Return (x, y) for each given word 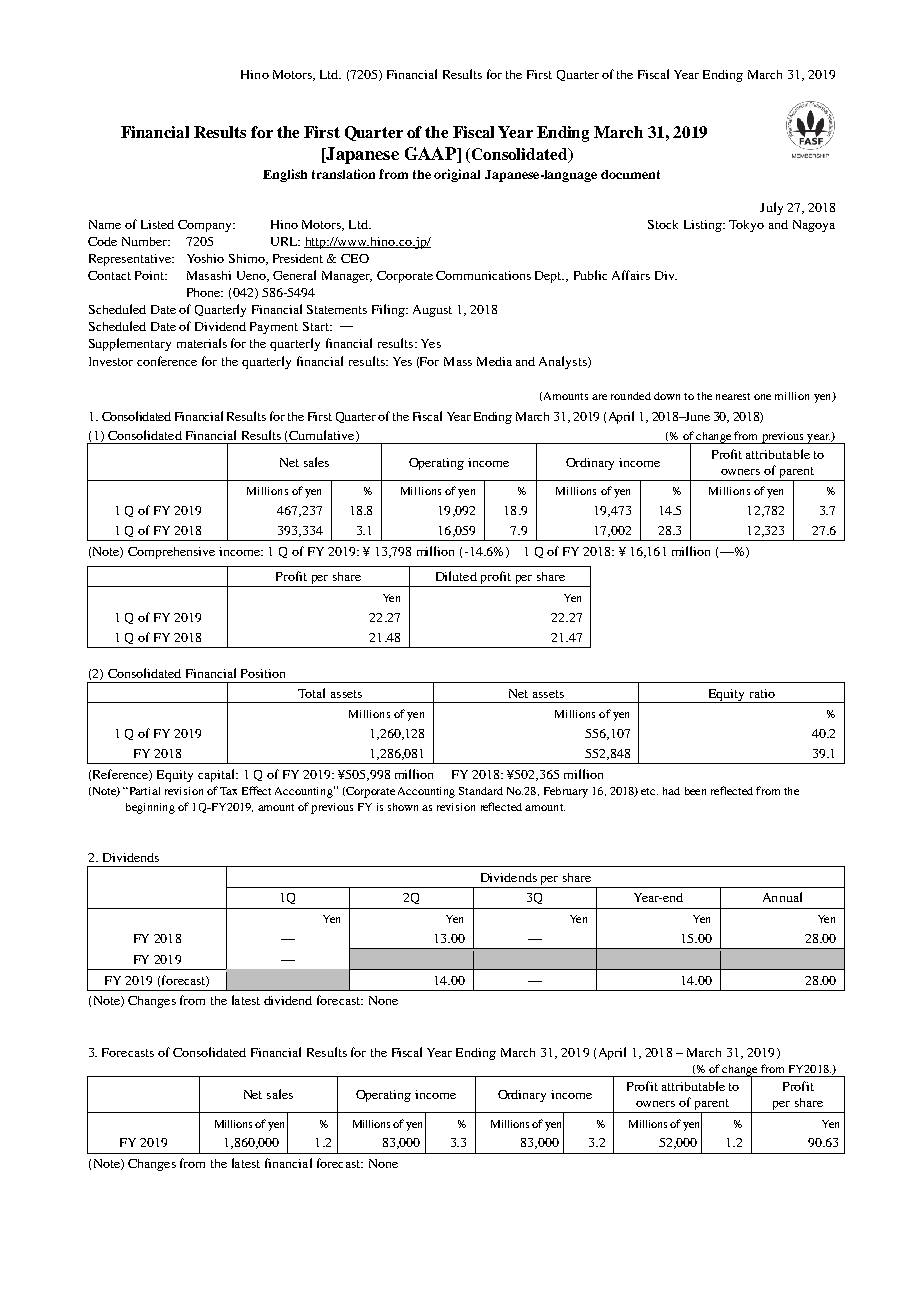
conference (167, 361)
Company (206, 226)
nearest (733, 396)
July (771, 208)
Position (263, 673)
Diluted (456, 576)
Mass (458, 361)
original (457, 175)
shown (403, 807)
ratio (762, 693)
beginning (150, 808)
